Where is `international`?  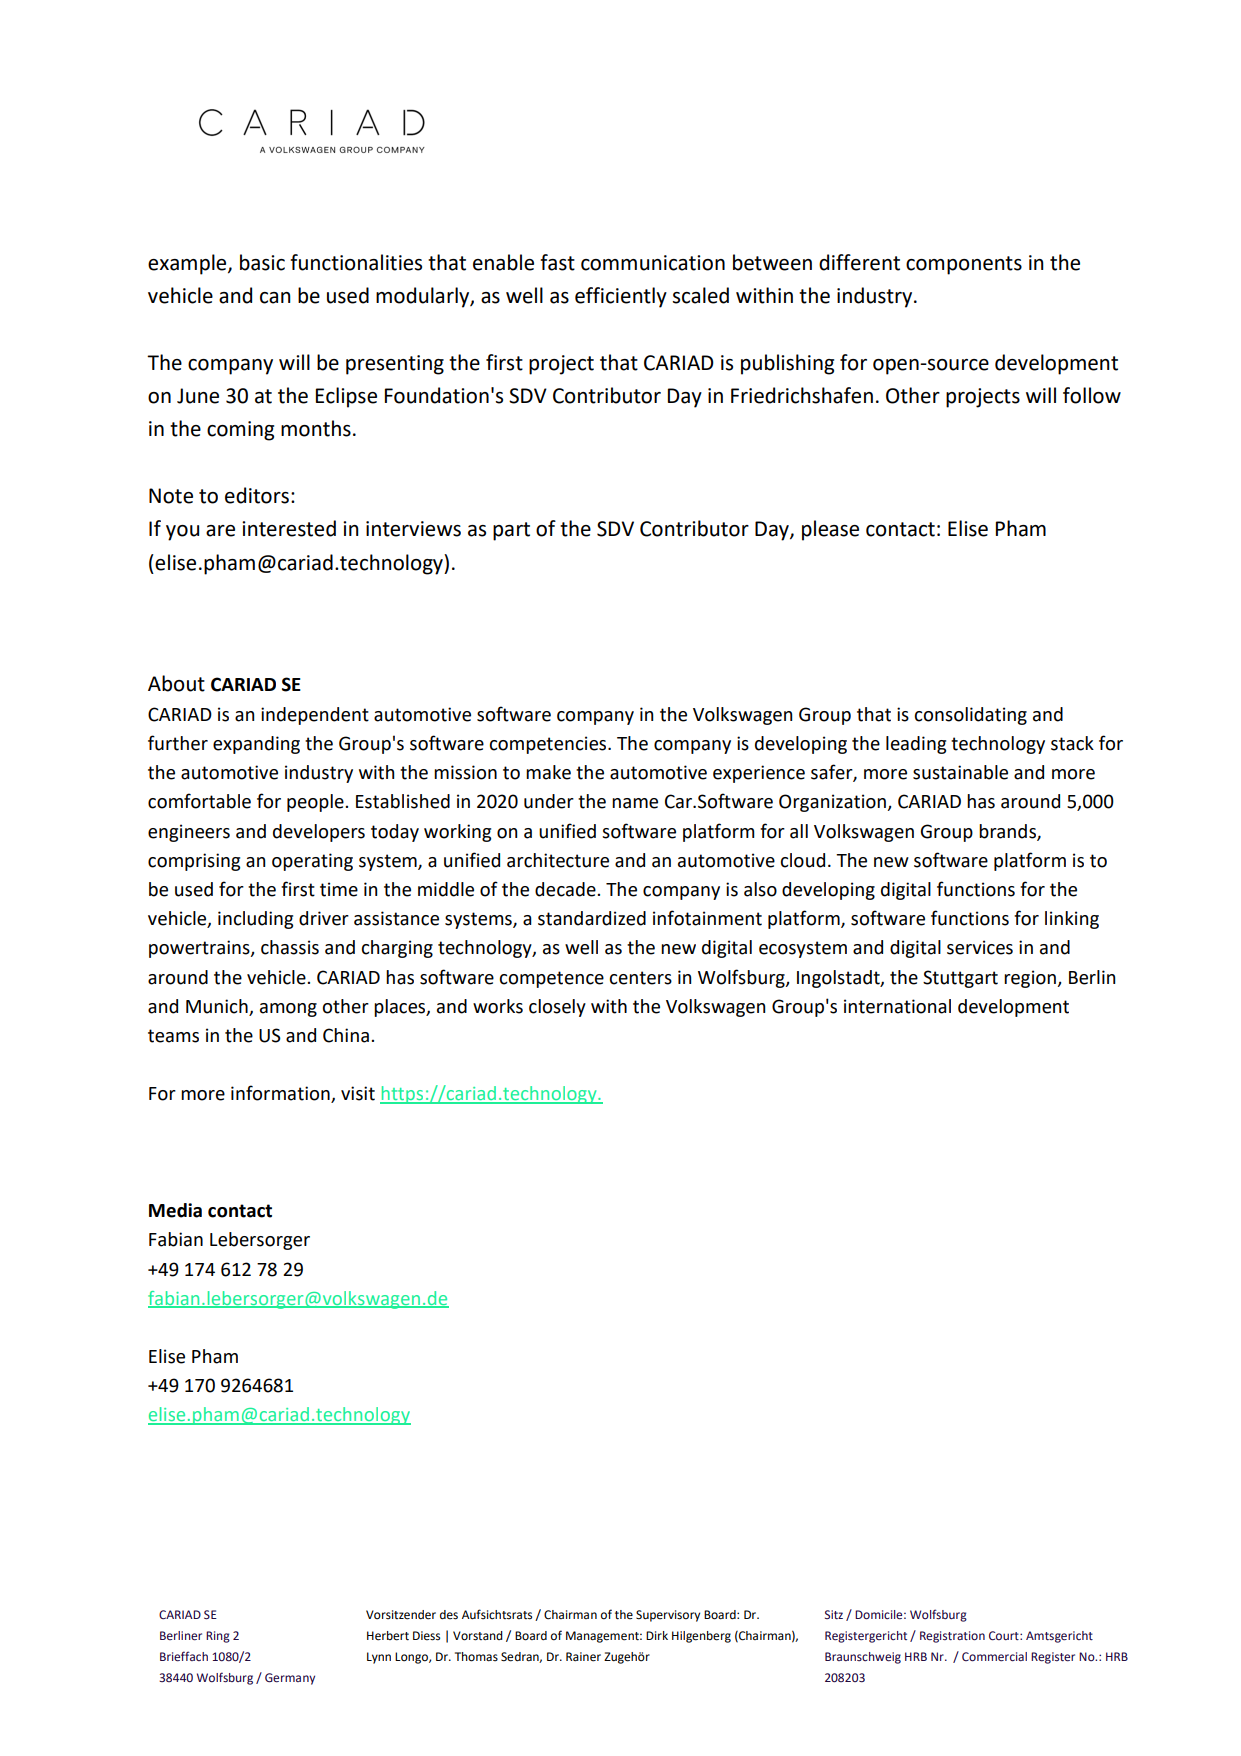 international is located at coordinates (897, 1006).
